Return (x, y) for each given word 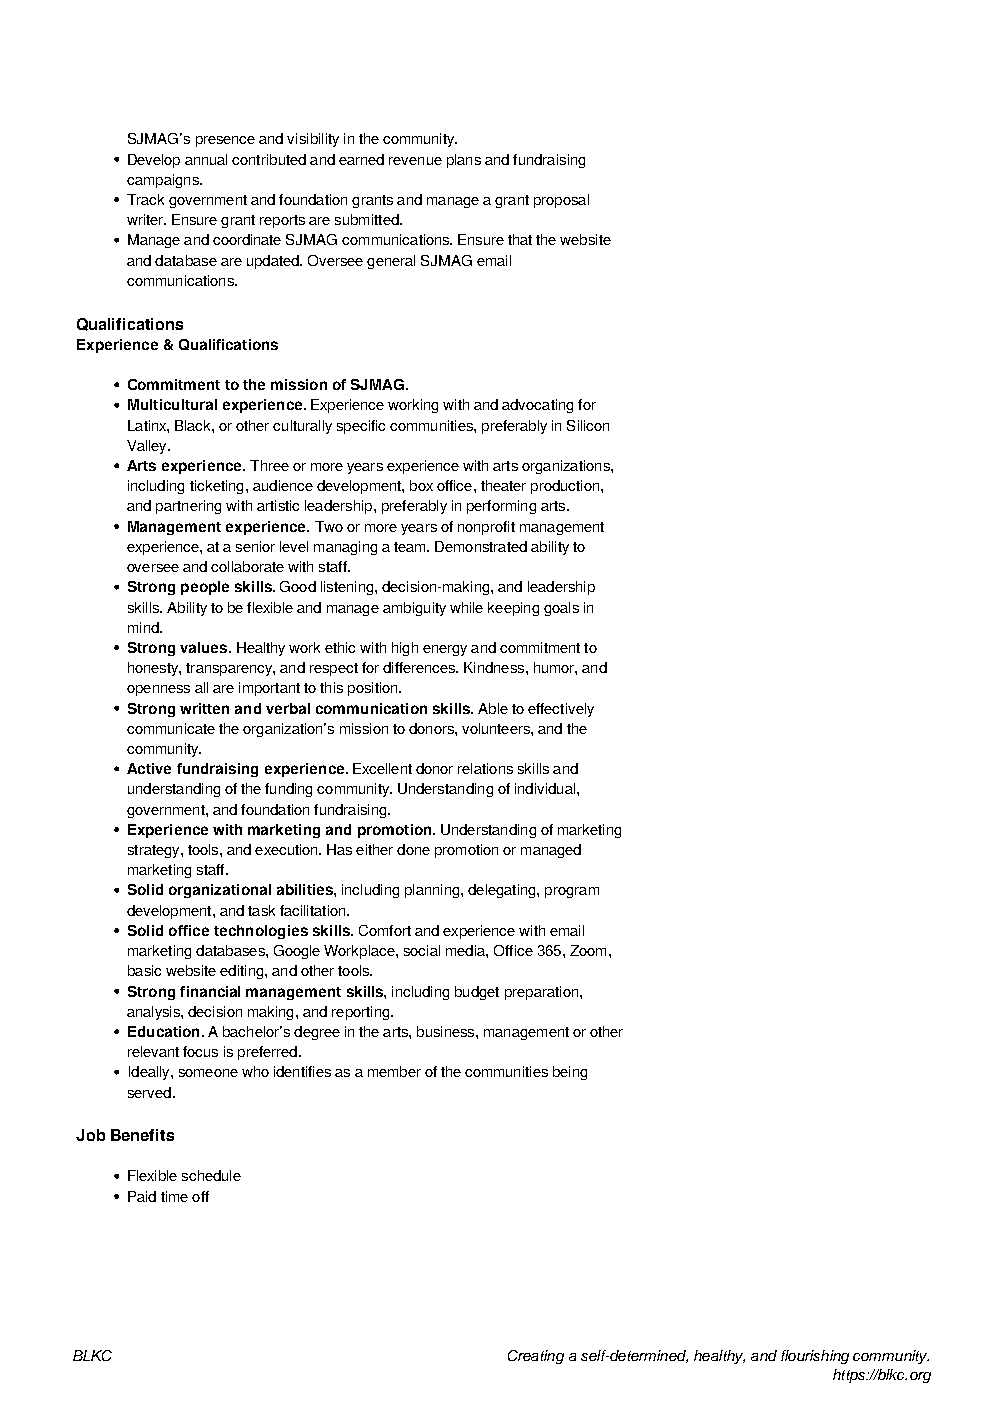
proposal (561, 201)
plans (464, 161)
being (570, 1073)
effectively (561, 710)
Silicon (588, 425)
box (421, 485)
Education (163, 1031)
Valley (148, 447)
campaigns (164, 181)
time (174, 1196)
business (447, 1031)
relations (485, 768)
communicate (171, 728)
